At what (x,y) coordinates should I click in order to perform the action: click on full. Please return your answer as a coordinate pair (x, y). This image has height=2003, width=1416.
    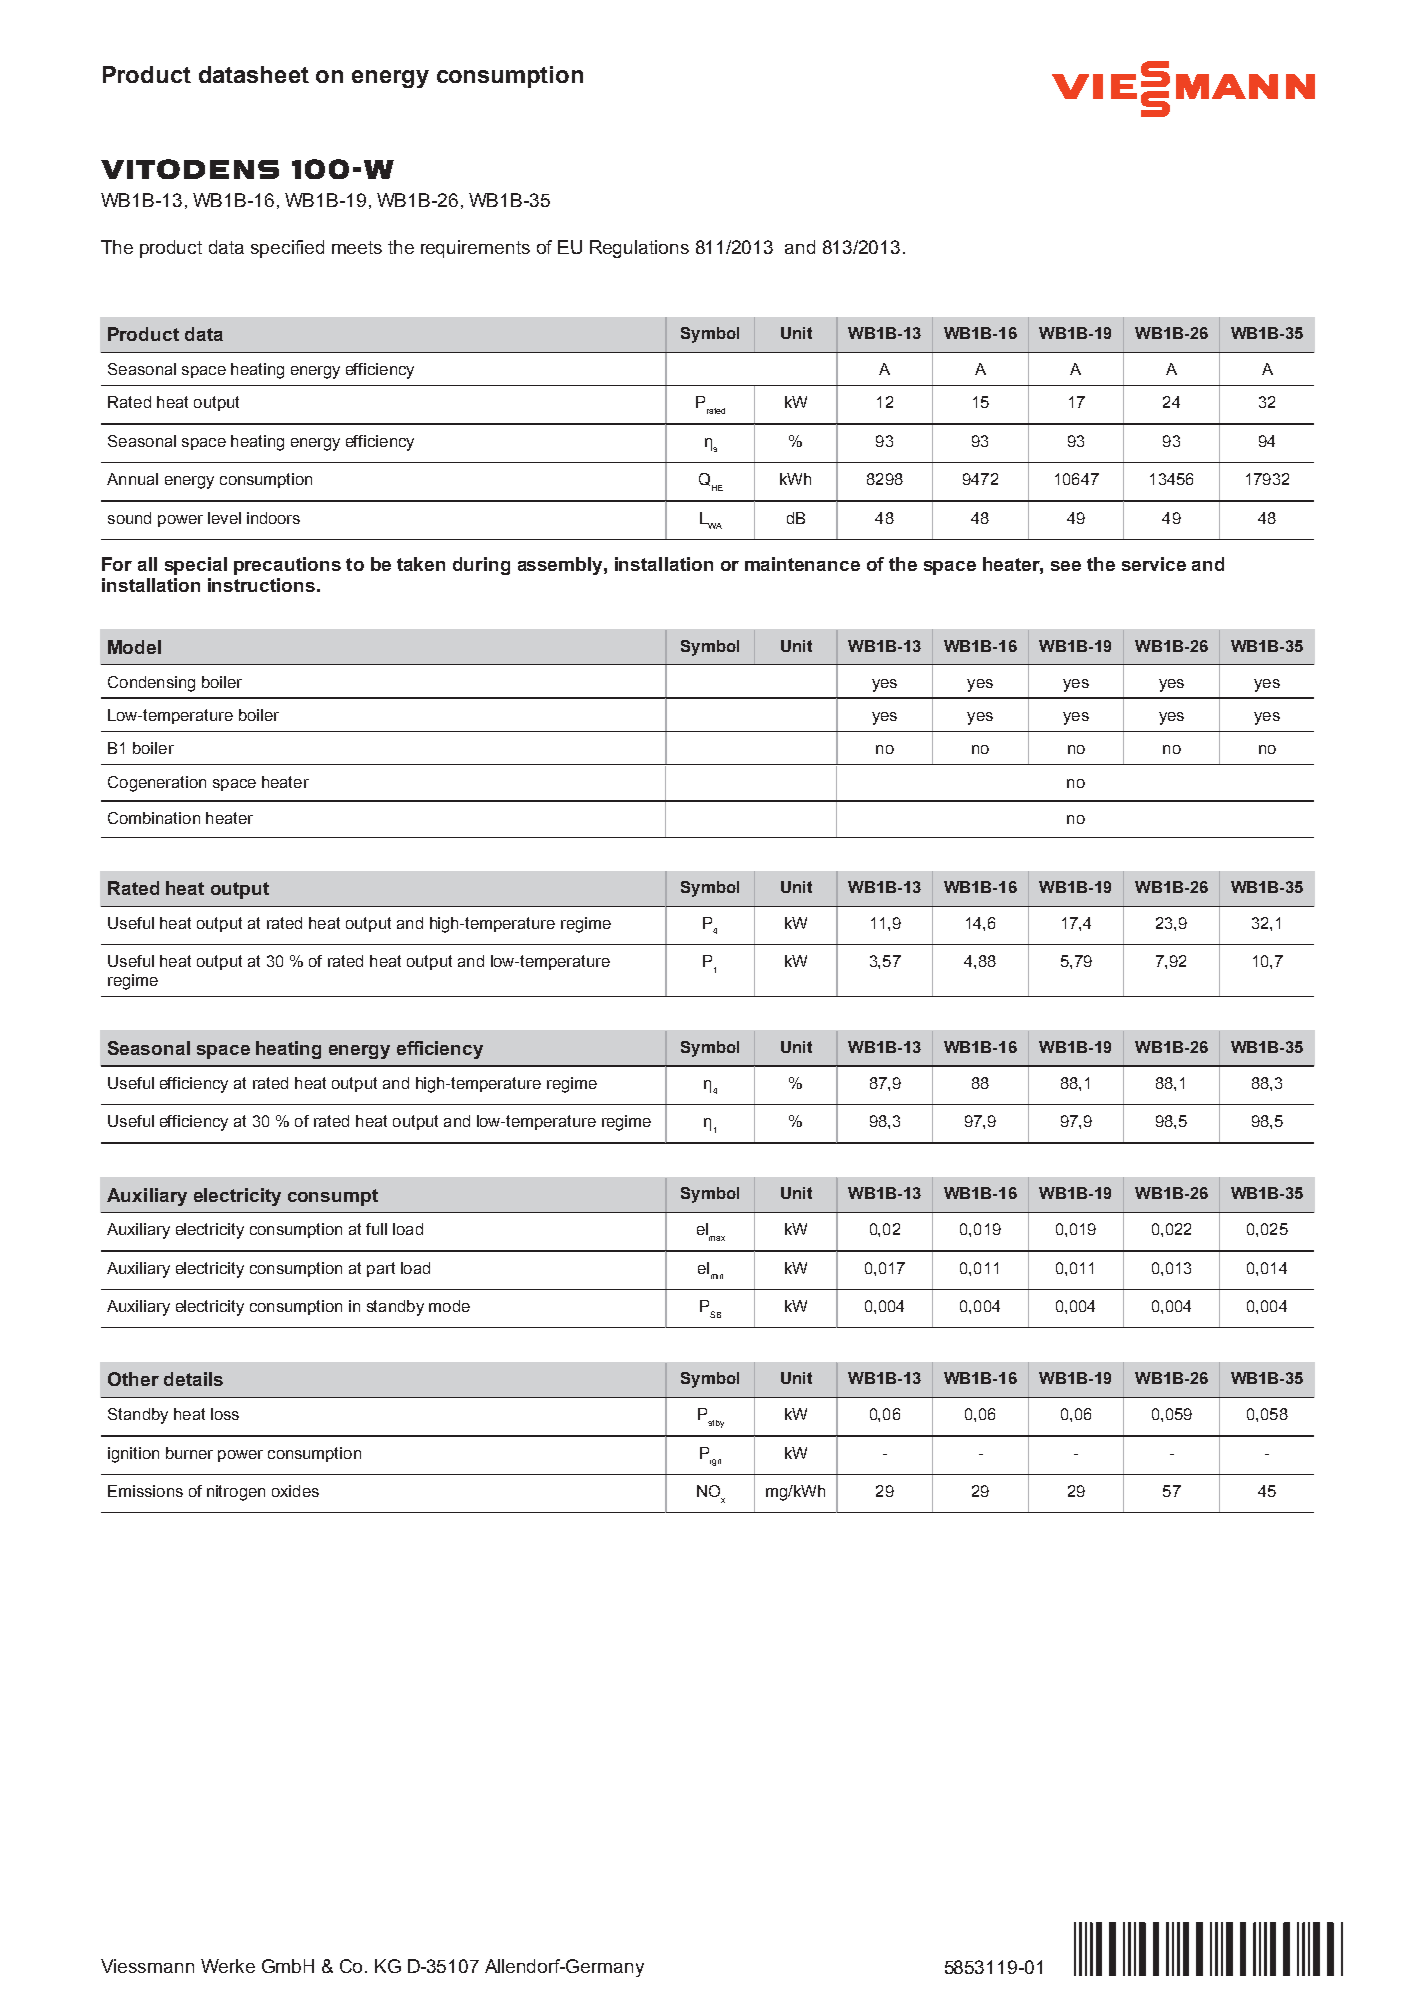
    Looking at the image, I should click on (376, 1229).
